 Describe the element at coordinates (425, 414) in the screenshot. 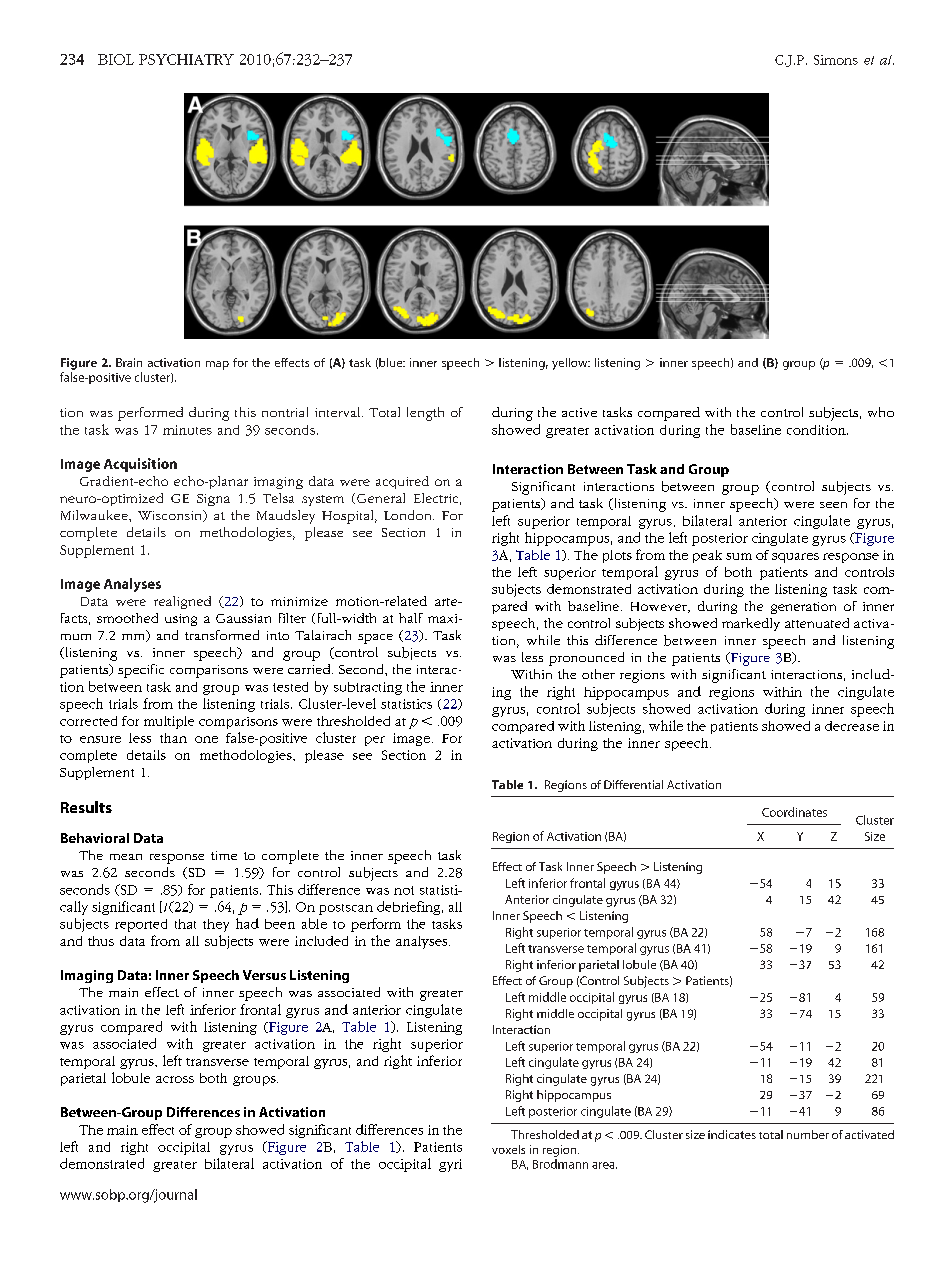

I see `length` at that location.
